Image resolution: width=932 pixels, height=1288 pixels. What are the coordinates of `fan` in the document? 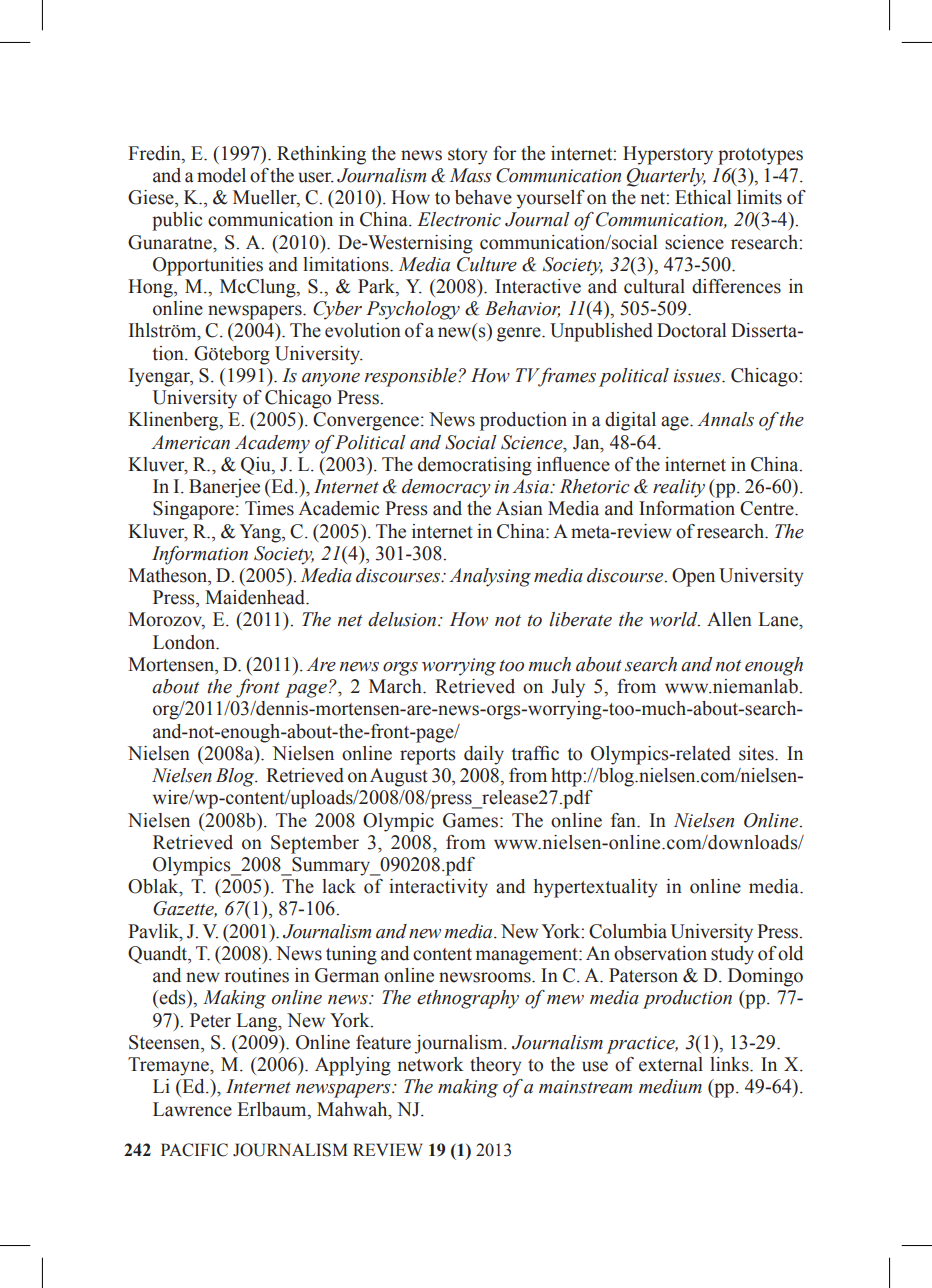 It's located at (624, 820).
